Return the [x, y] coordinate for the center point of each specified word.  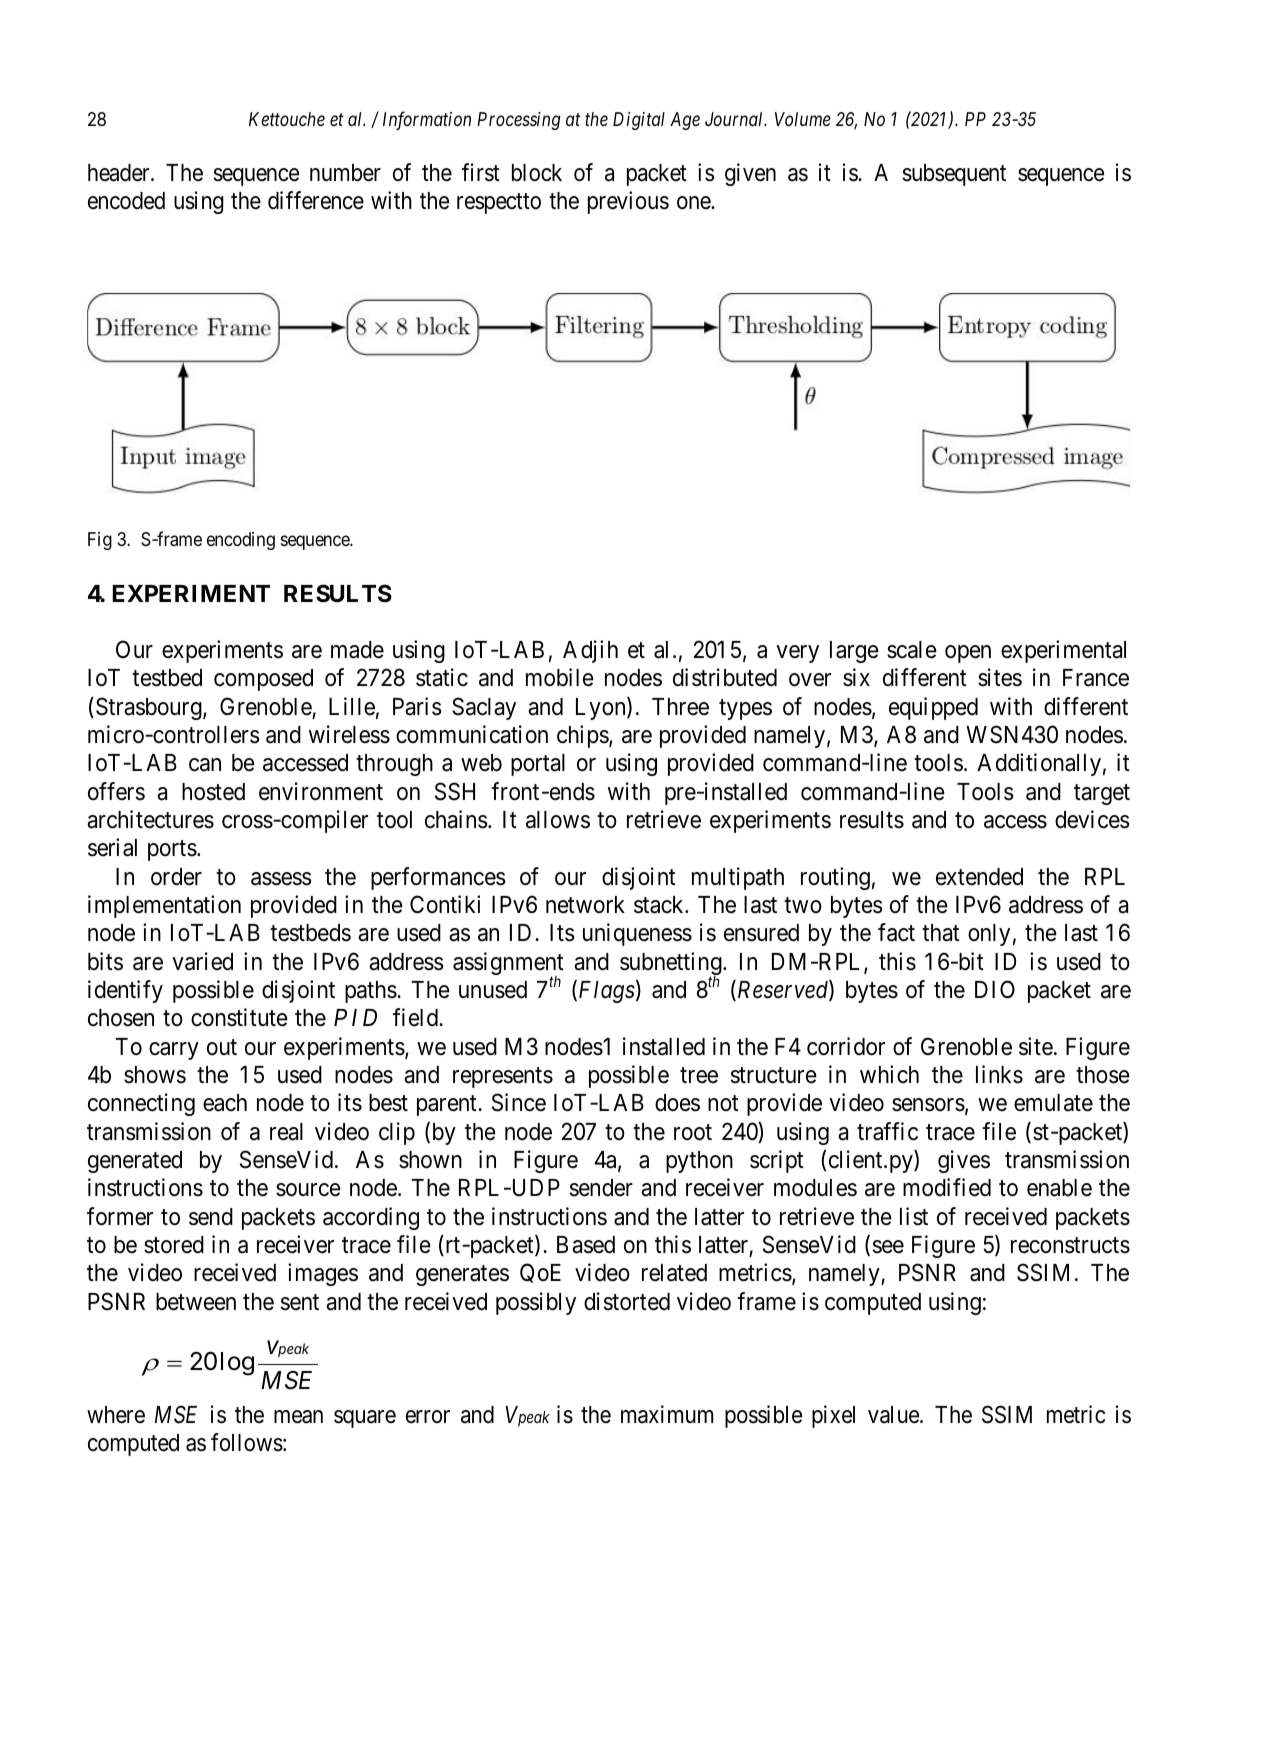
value [894, 1415]
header [120, 173]
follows [247, 1442]
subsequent [954, 175]
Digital [639, 121]
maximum [667, 1414]
